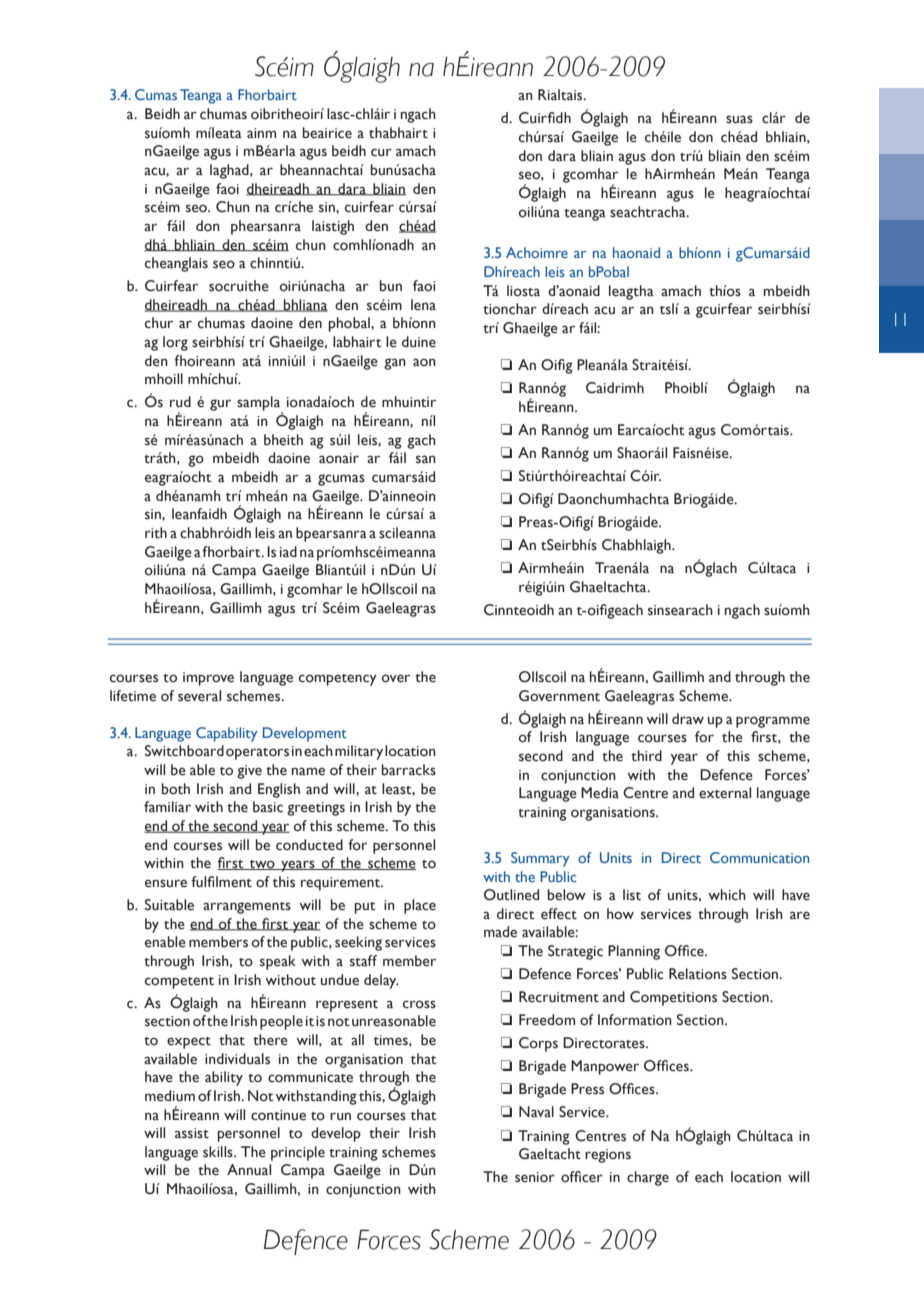 The image size is (924, 1308). Describe the element at coordinates (381, 152) in the screenshot. I see `cur` at that location.
